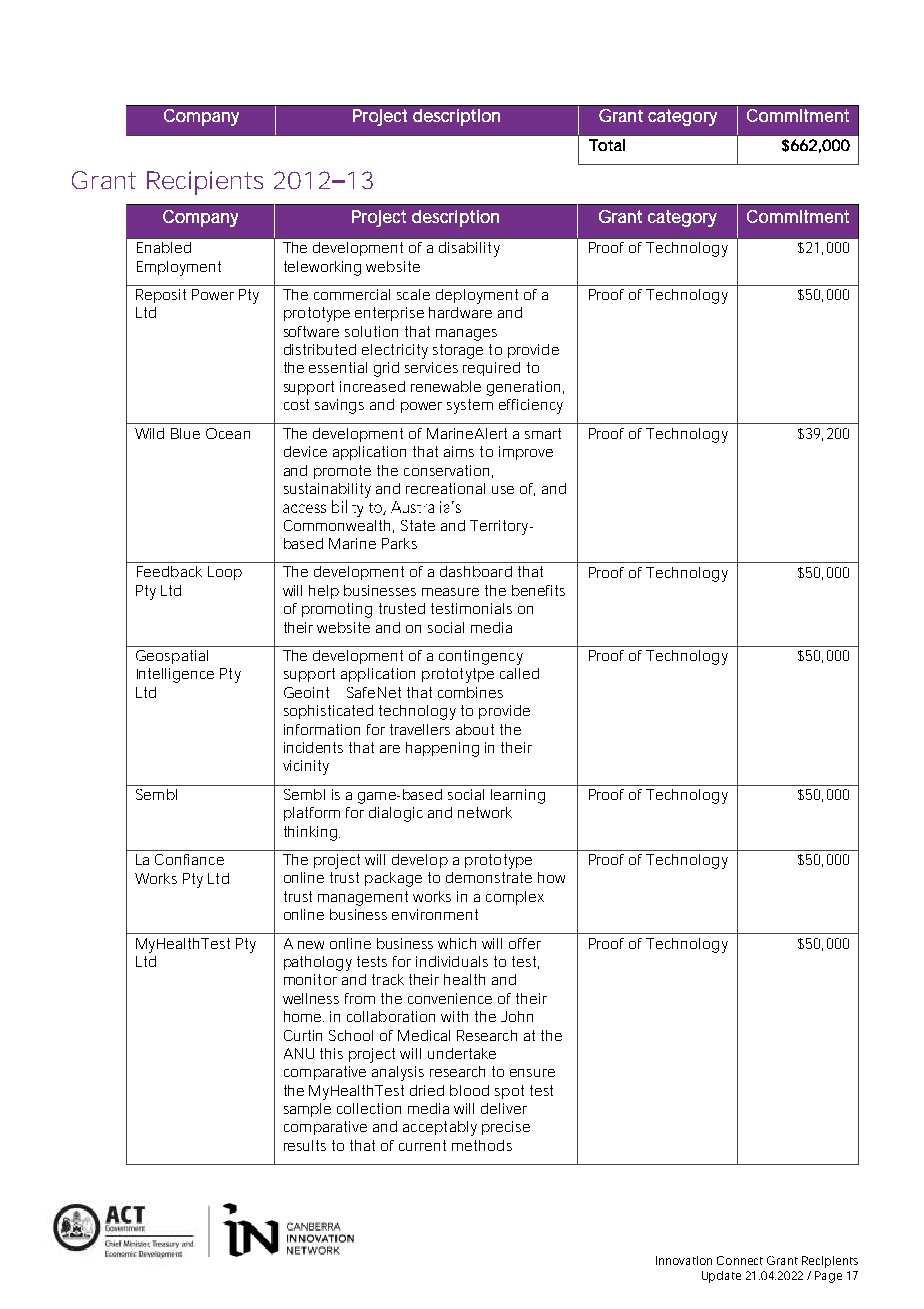 The image size is (924, 1309). Describe the element at coordinates (538, 590) in the image. I see `benefits` at that location.
